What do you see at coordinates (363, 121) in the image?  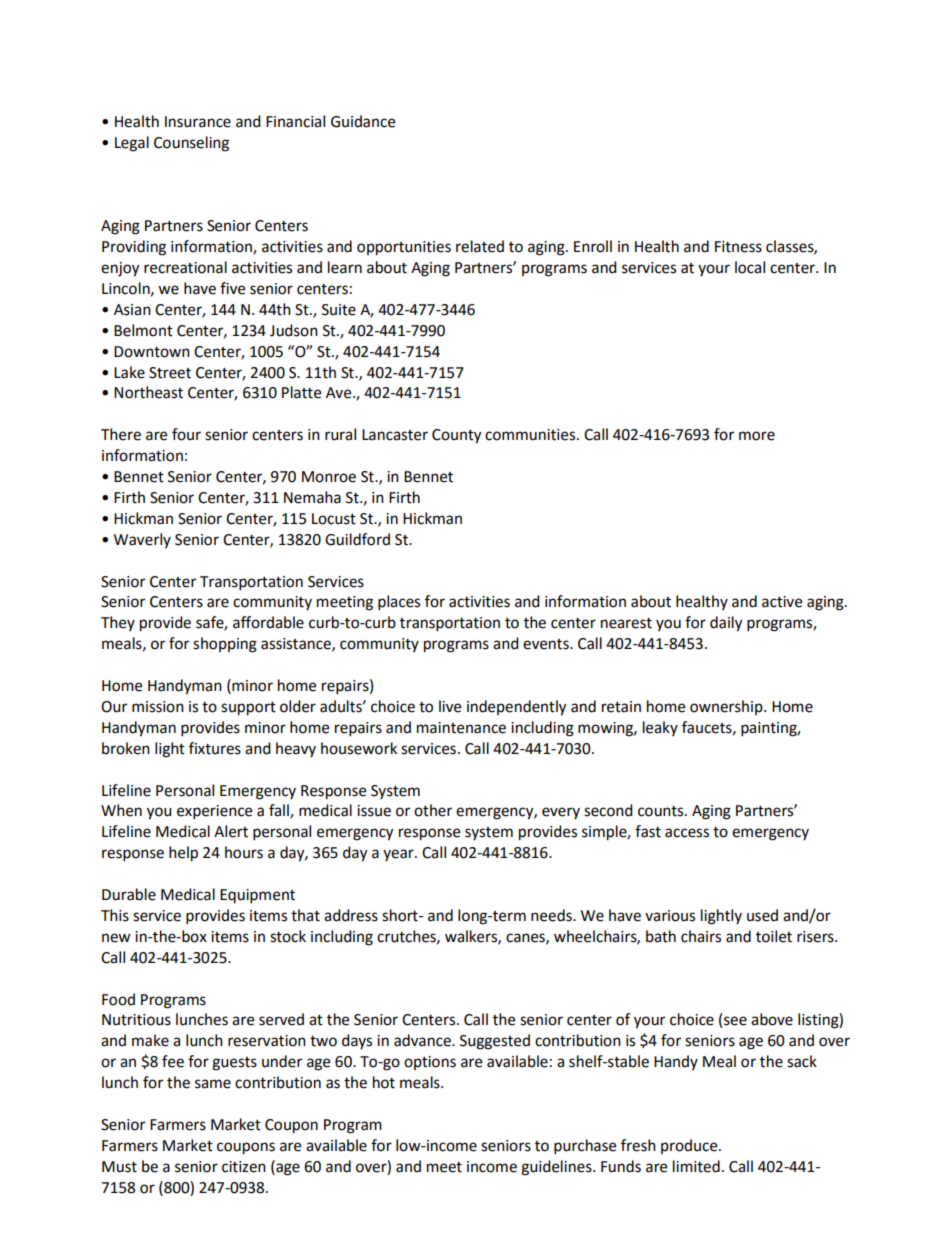 I see `Guidance` at bounding box center [363, 121].
